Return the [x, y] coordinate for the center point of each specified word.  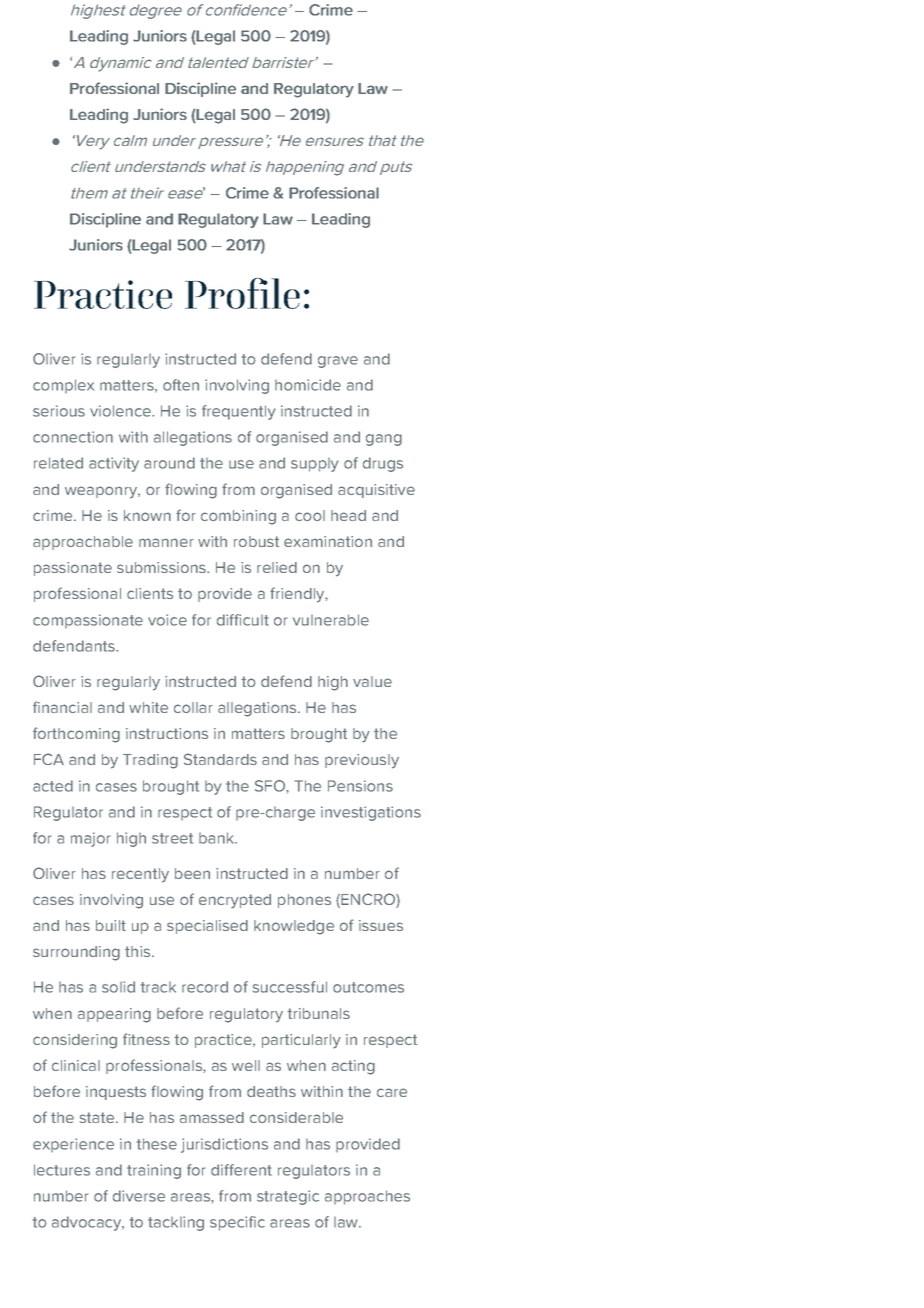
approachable [83, 543]
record [205, 987]
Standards [220, 759]
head [348, 515]
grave [338, 362]
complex [63, 386]
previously [362, 761]
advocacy [88, 1223]
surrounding [76, 953]
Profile [242, 293]
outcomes [368, 987]
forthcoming [76, 735]
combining [238, 517]
